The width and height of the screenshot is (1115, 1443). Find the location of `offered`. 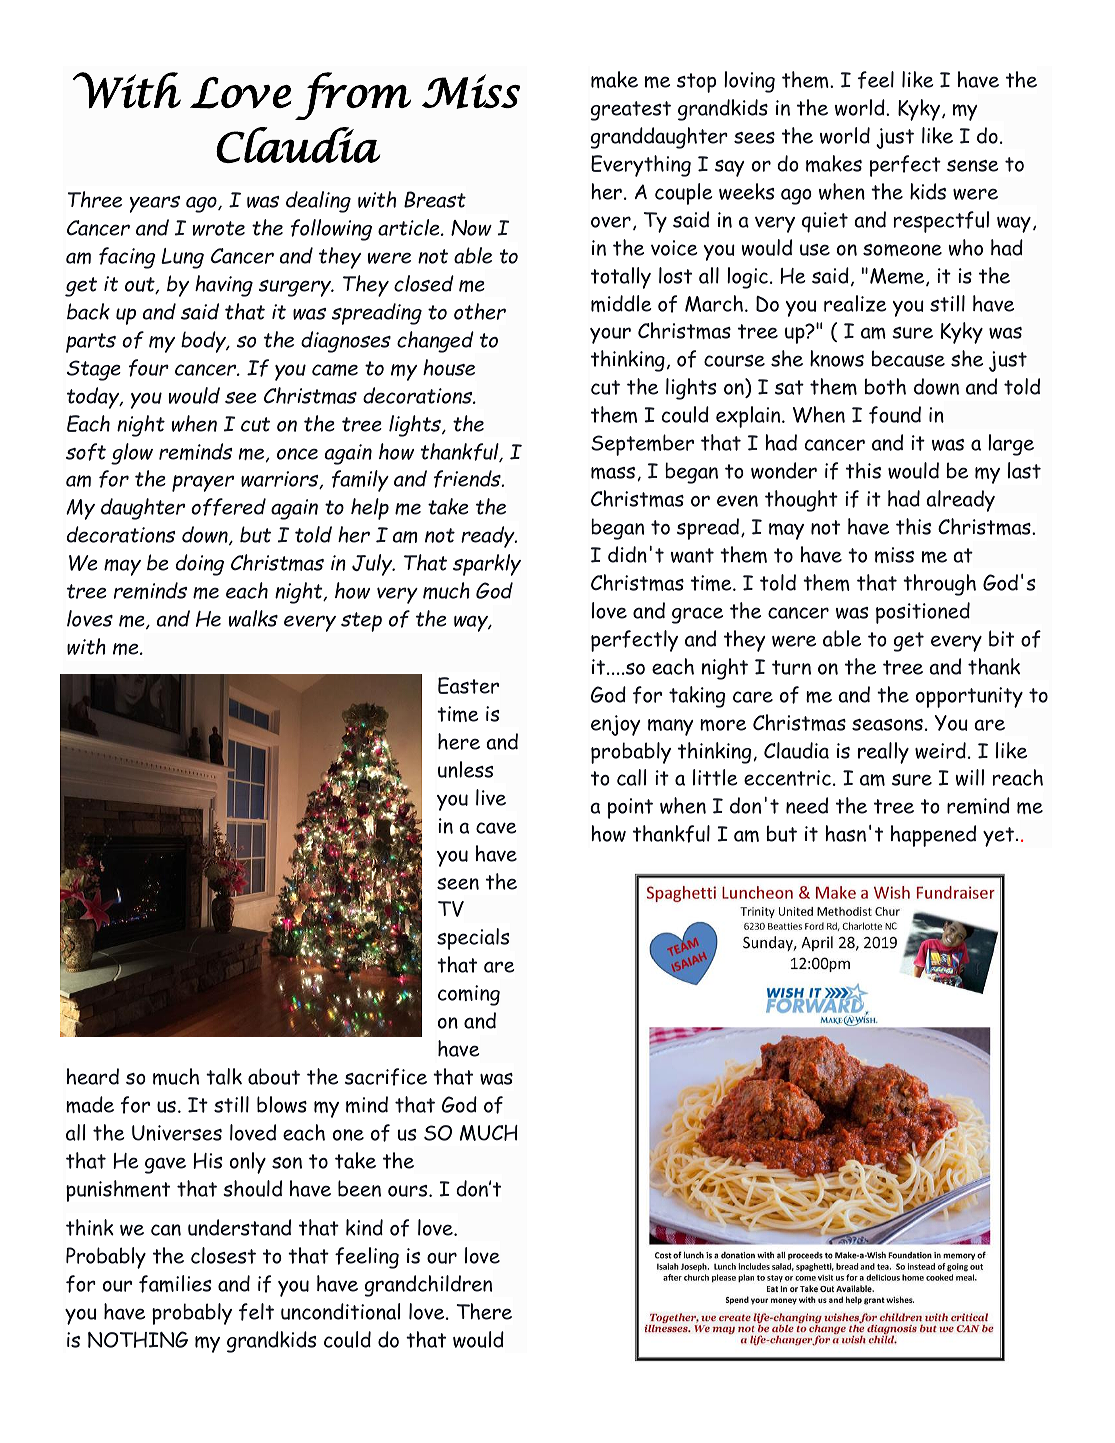

offered is located at coordinates (228, 507).
